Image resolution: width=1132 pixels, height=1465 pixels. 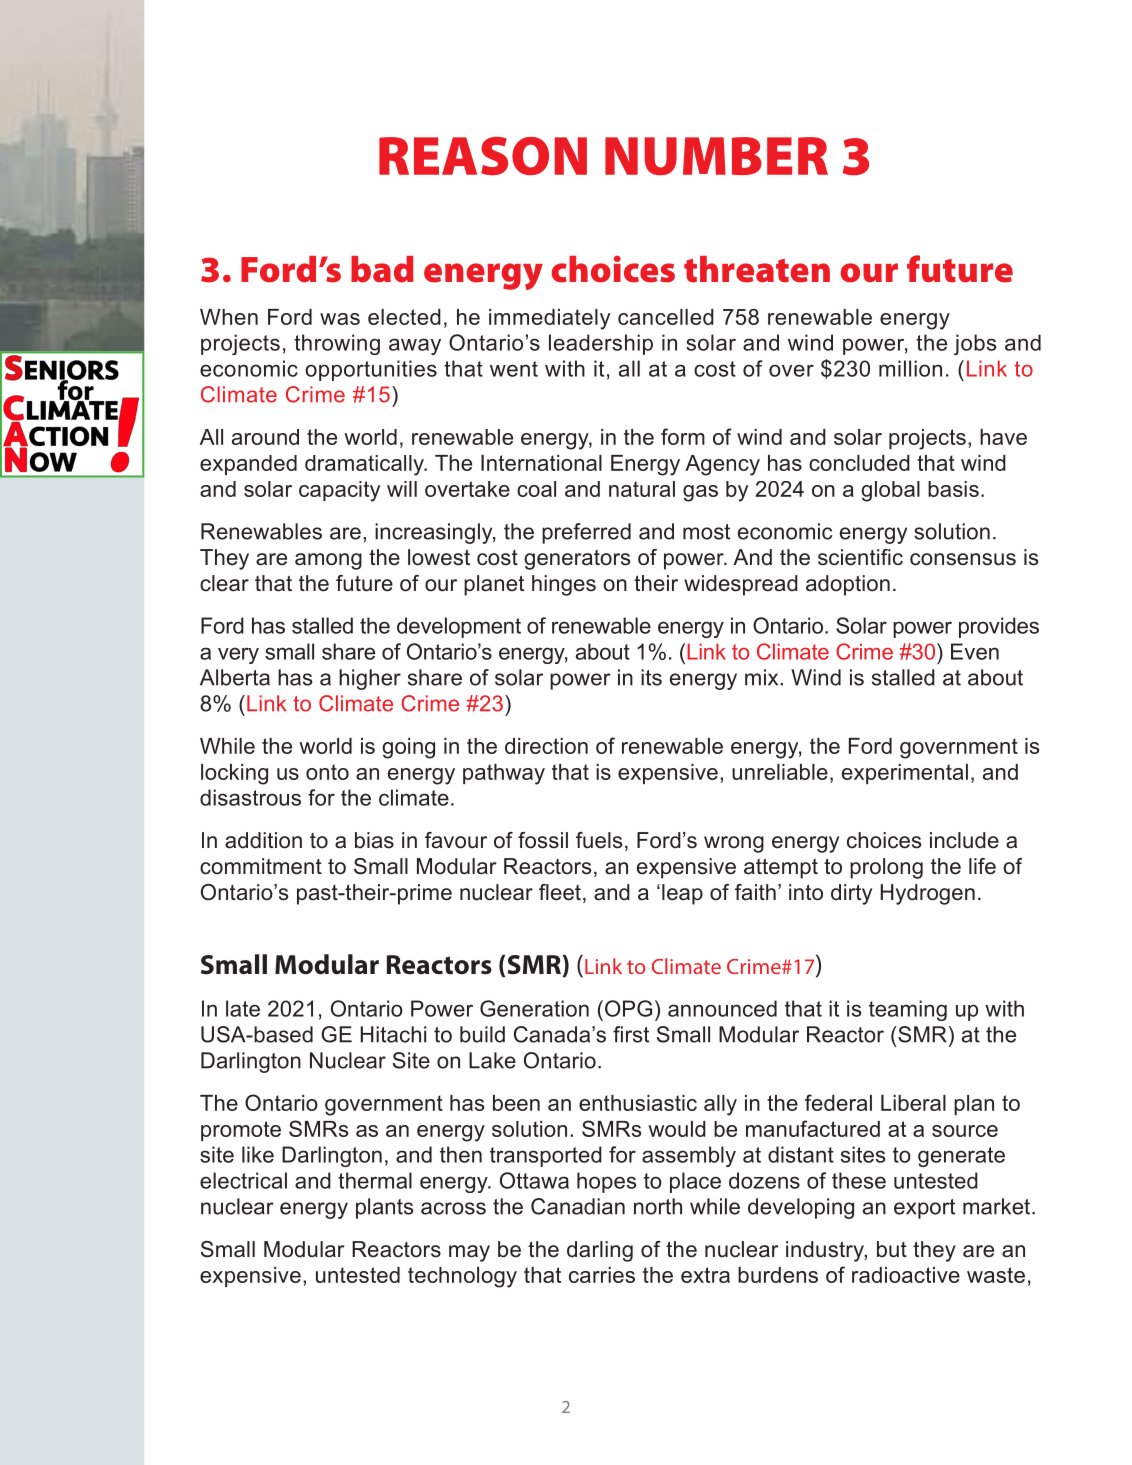 What do you see at coordinates (892, 1249) in the screenshot?
I see `but` at bounding box center [892, 1249].
